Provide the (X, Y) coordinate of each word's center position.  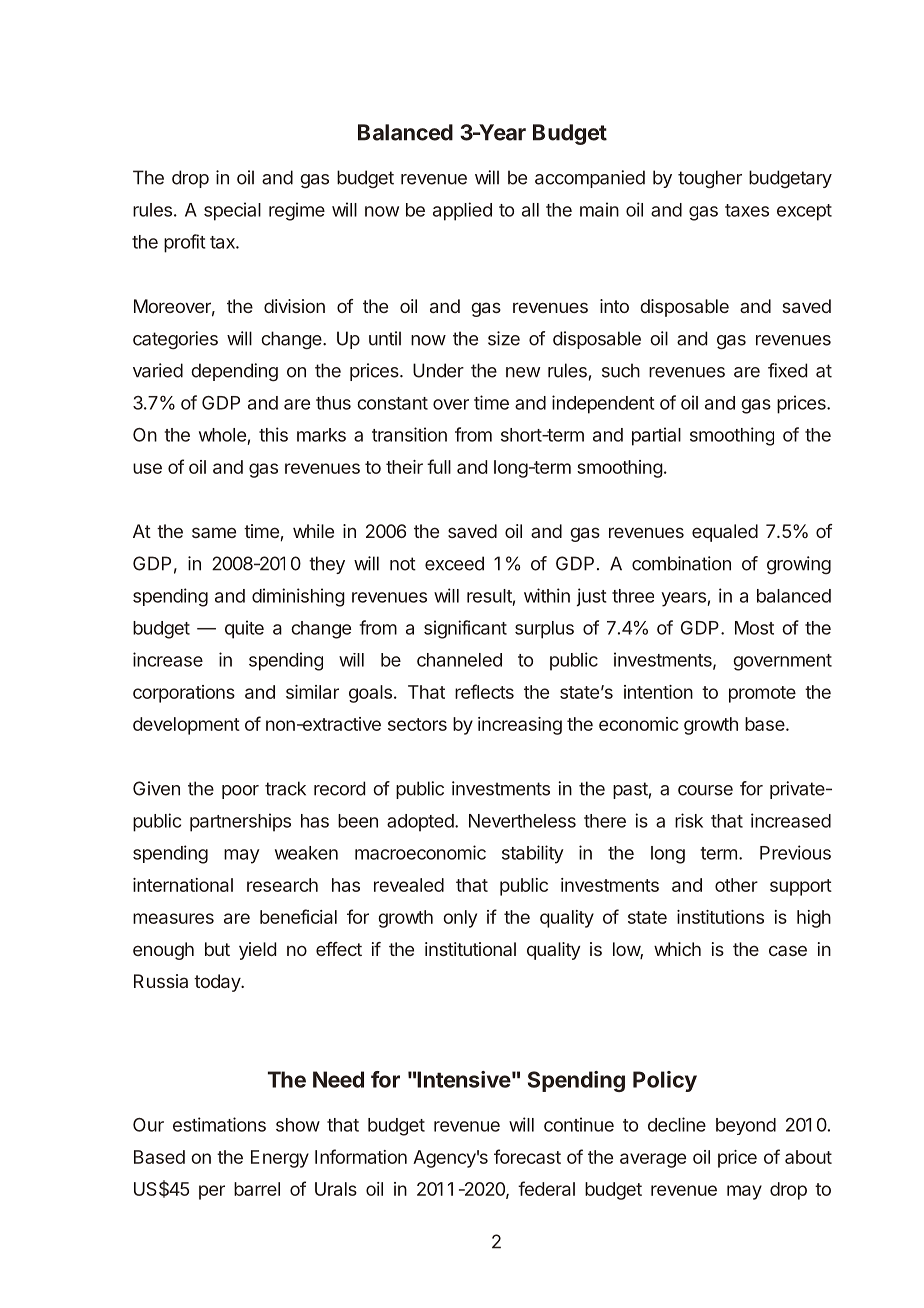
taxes (747, 210)
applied (462, 211)
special (232, 211)
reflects (484, 691)
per (212, 1192)
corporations (184, 694)
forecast (527, 1156)
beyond (746, 1126)
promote (762, 694)
